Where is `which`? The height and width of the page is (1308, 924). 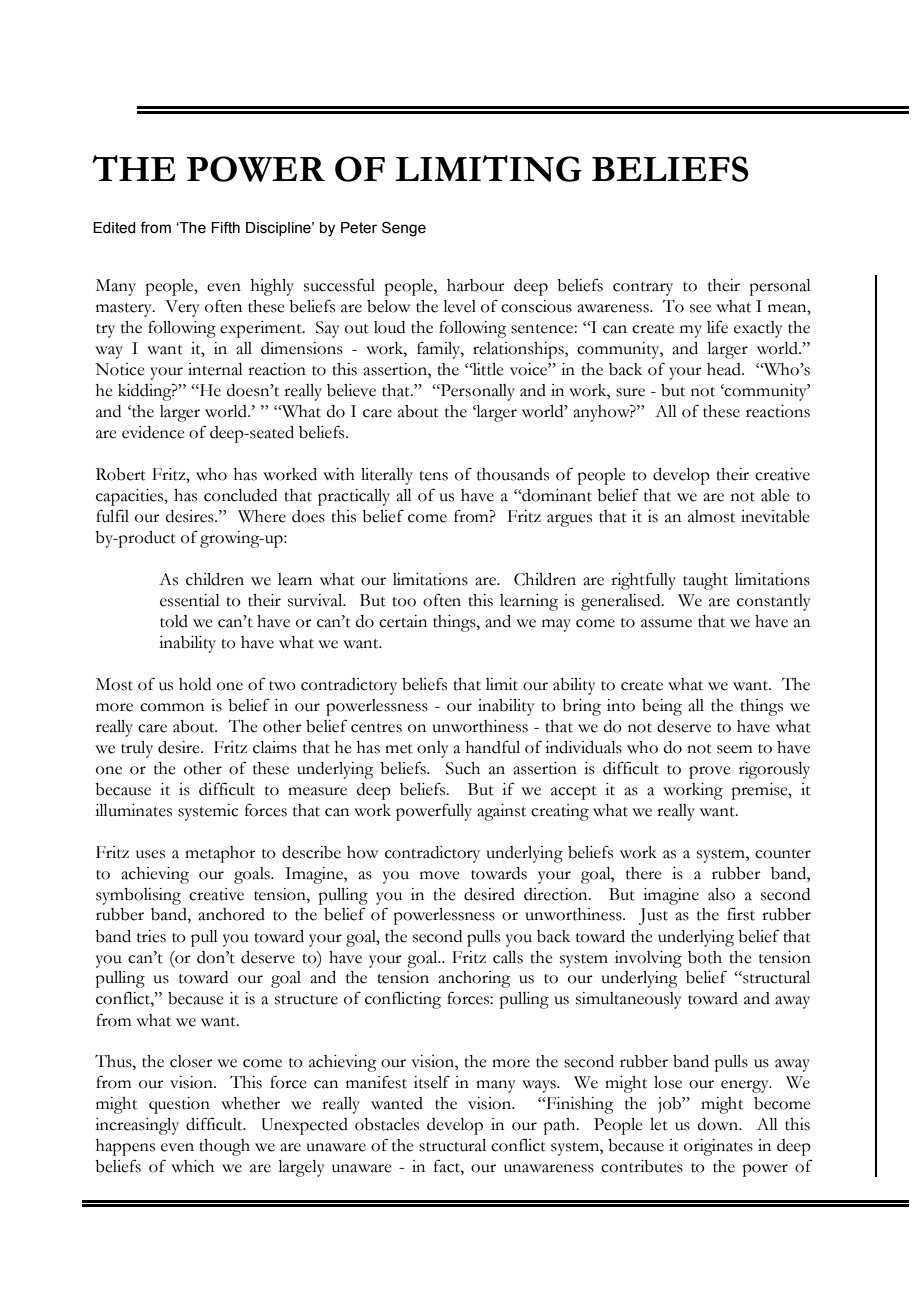 which is located at coordinates (192, 1166).
